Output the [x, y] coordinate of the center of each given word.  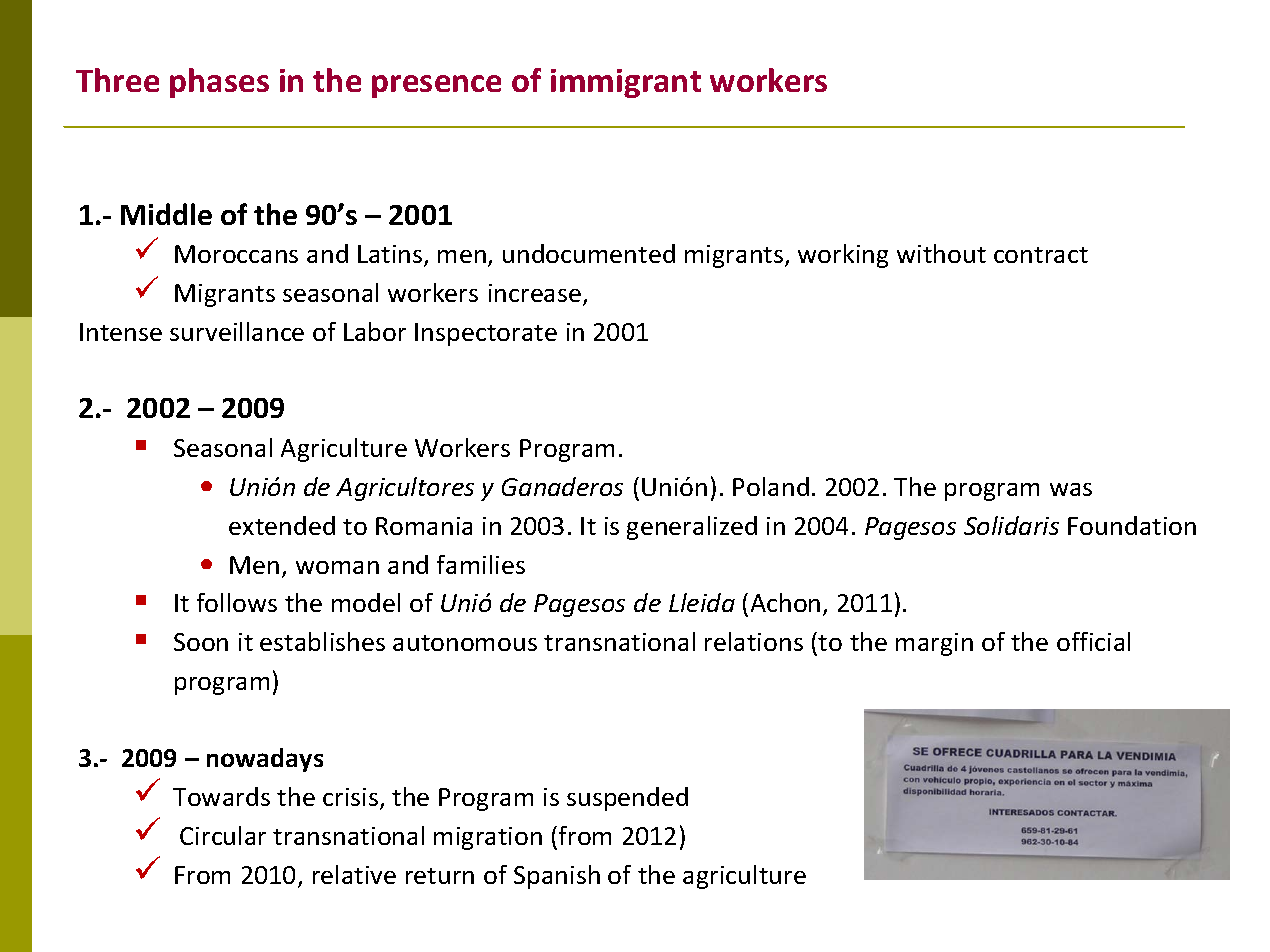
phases [219, 83]
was [1071, 489]
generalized [692, 528]
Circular [223, 835]
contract [1041, 255]
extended [282, 525]
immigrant [626, 83]
